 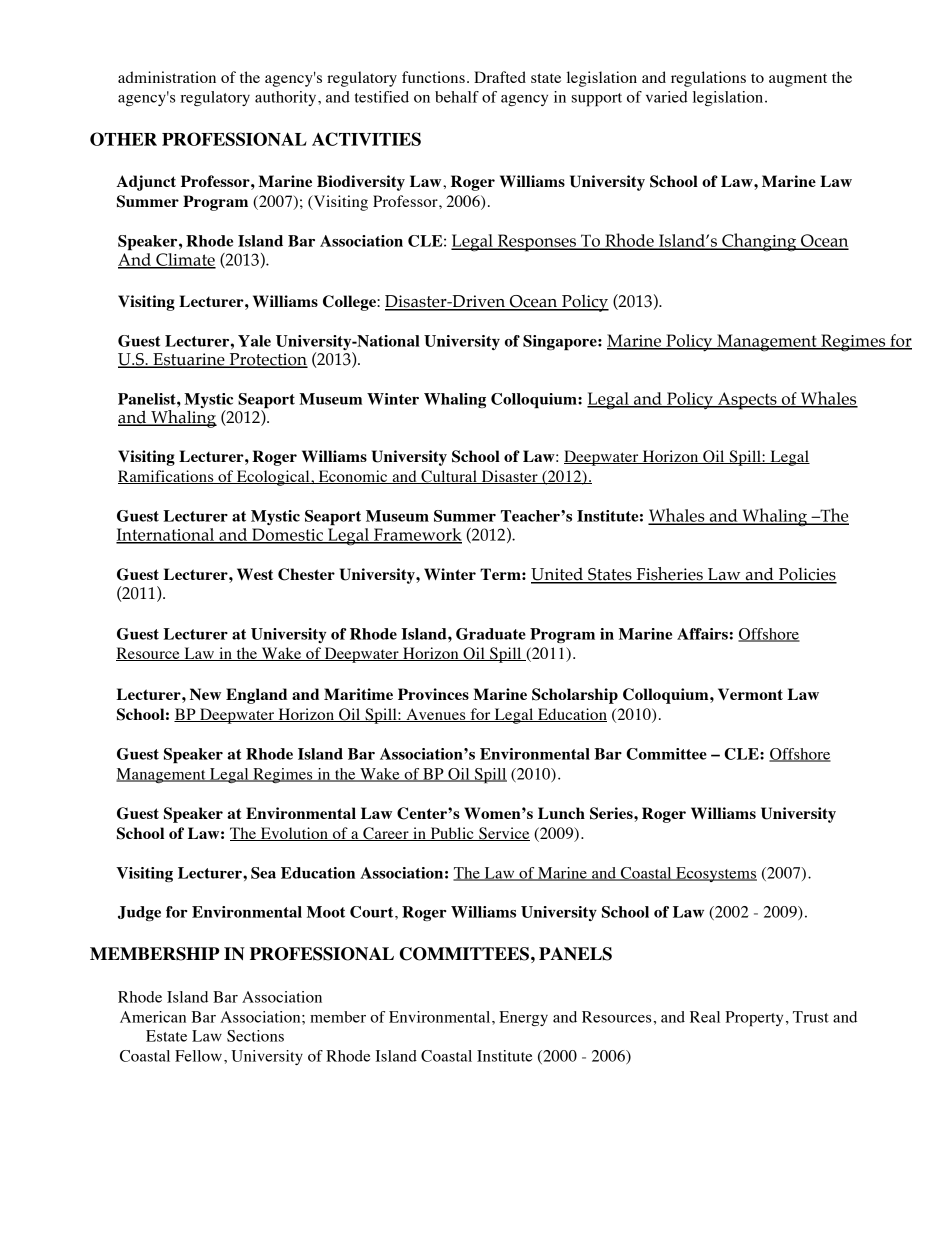 What do you see at coordinates (255, 574) in the document?
I see `West` at bounding box center [255, 574].
